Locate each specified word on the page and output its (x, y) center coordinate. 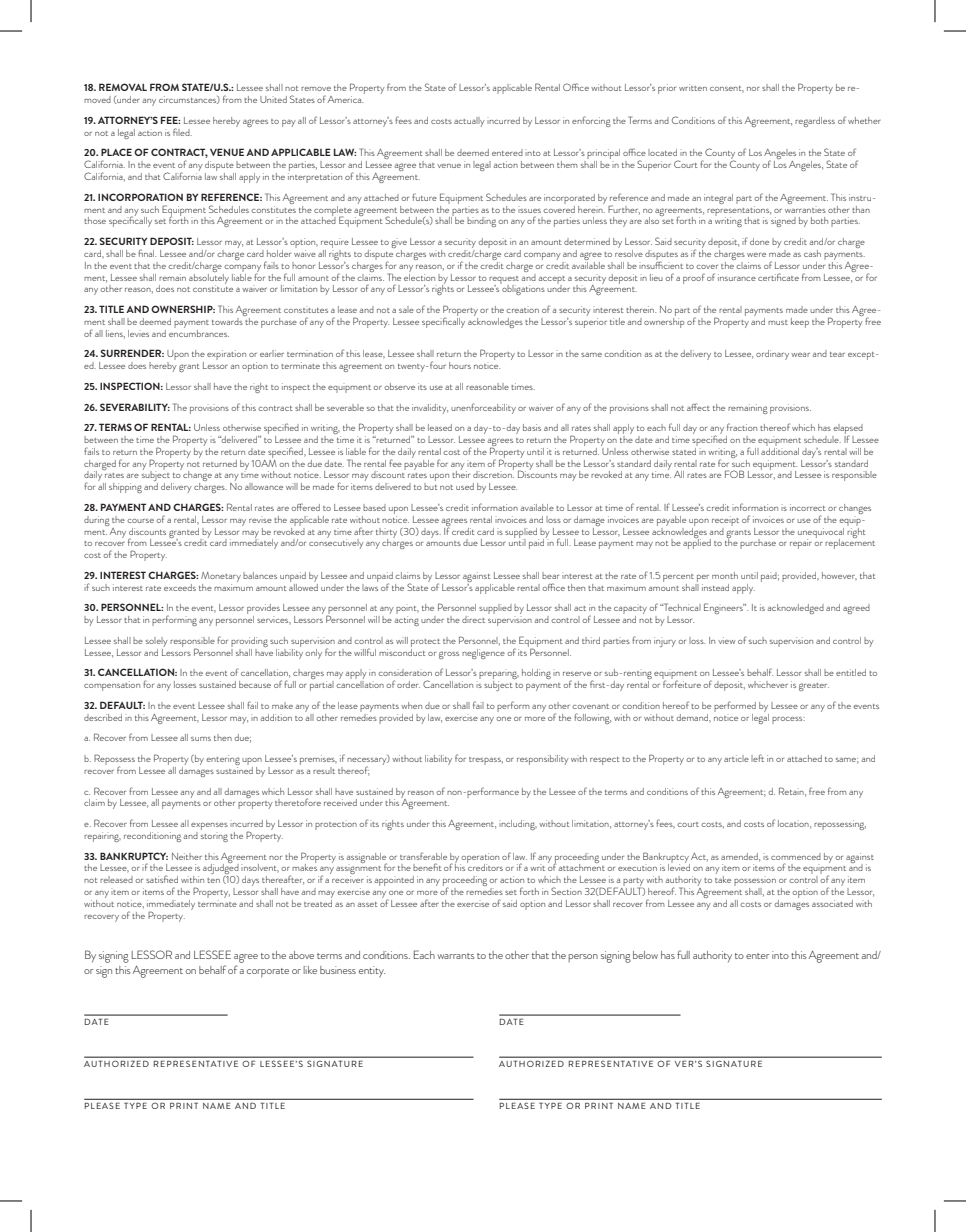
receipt (725, 522)
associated (832, 903)
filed (182, 132)
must (778, 322)
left (757, 758)
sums (201, 739)
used (465, 486)
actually (469, 122)
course (140, 521)
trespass (486, 761)
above (301, 955)
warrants (456, 956)
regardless (815, 122)
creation (522, 310)
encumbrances (199, 332)
